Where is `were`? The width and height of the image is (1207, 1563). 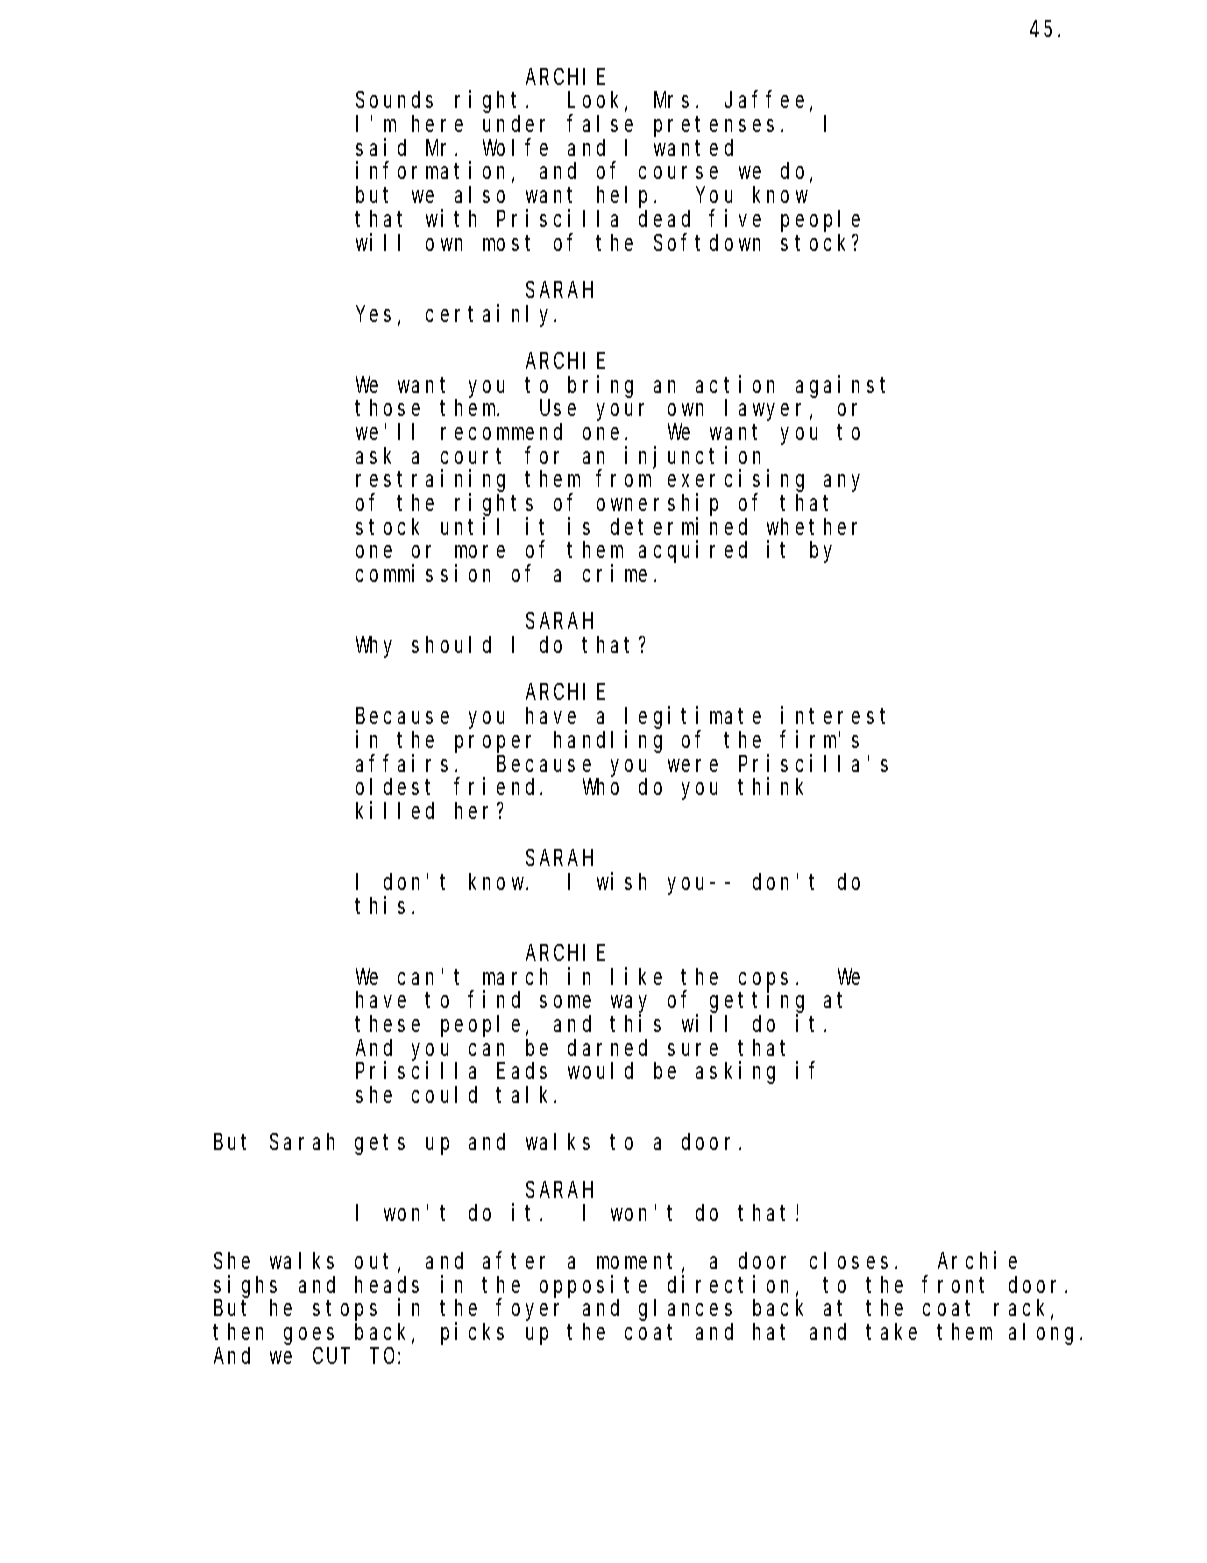 were is located at coordinates (693, 765).
